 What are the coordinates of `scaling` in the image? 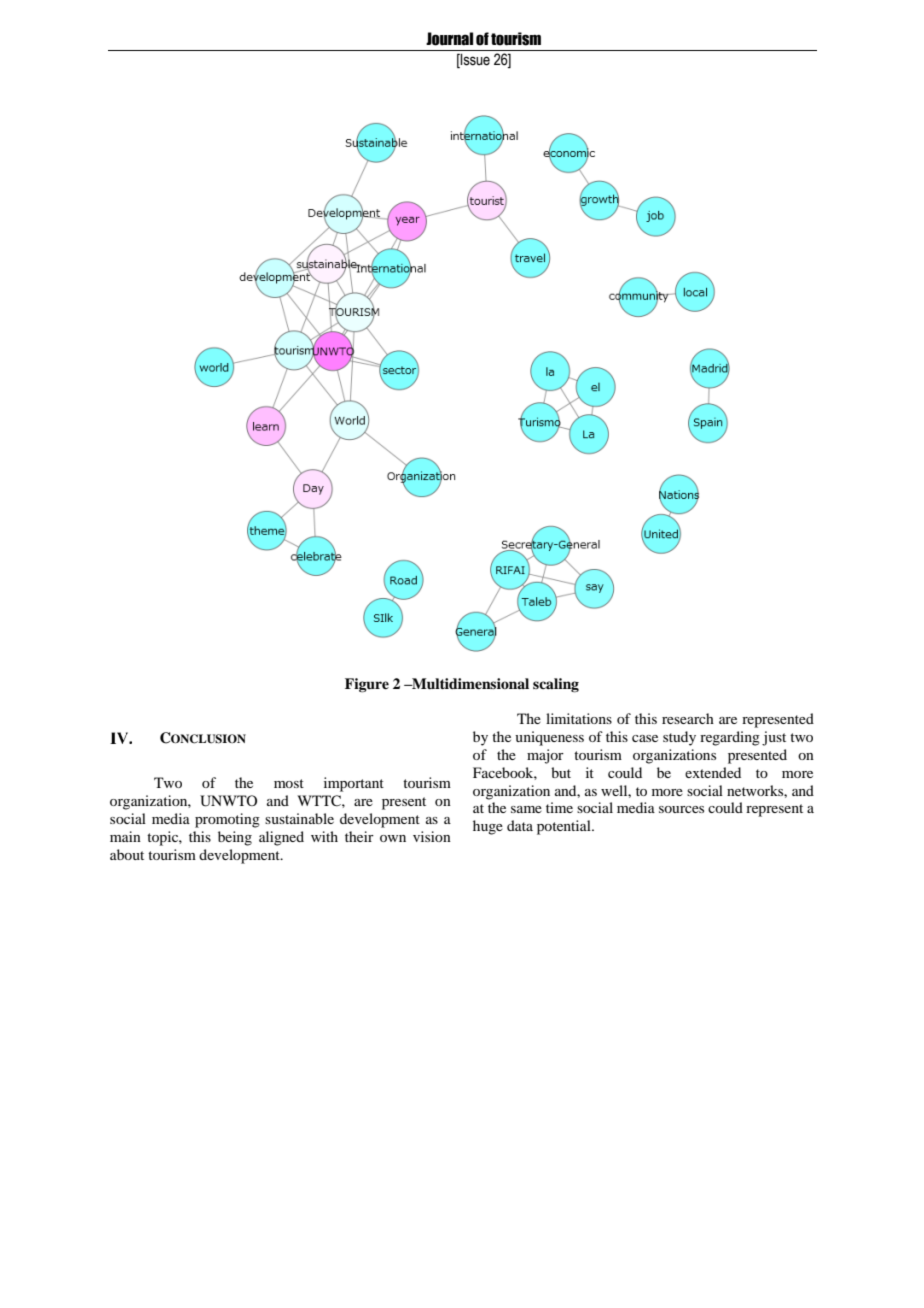 It's located at (556, 685).
